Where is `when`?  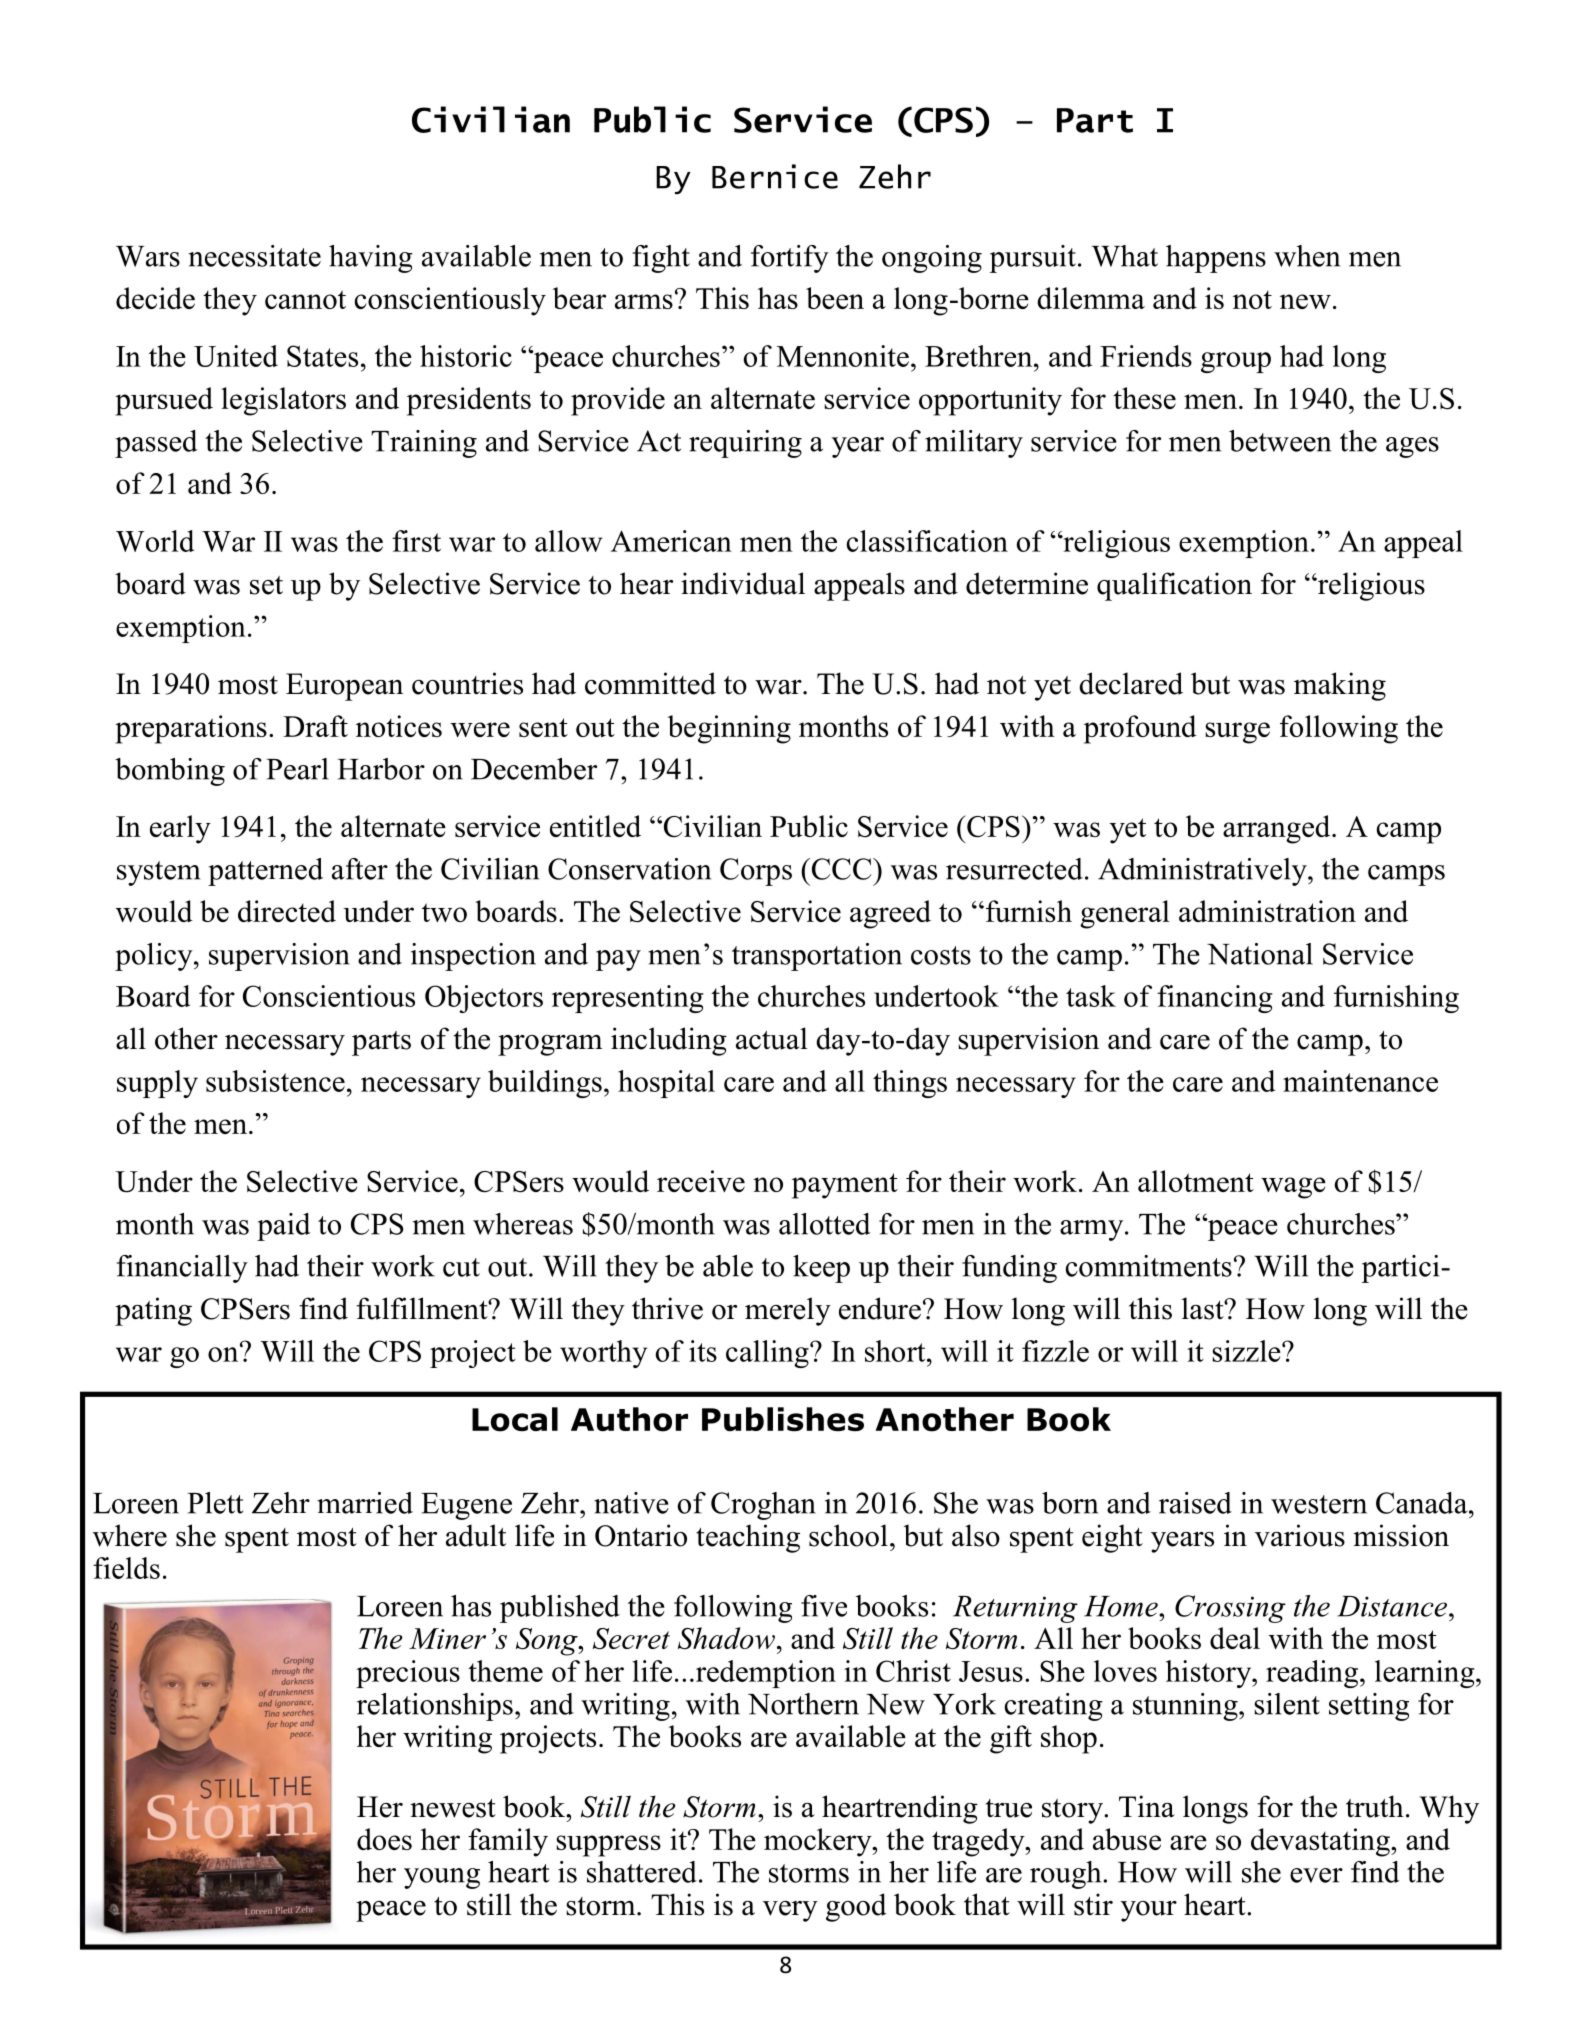
when is located at coordinates (1307, 256).
